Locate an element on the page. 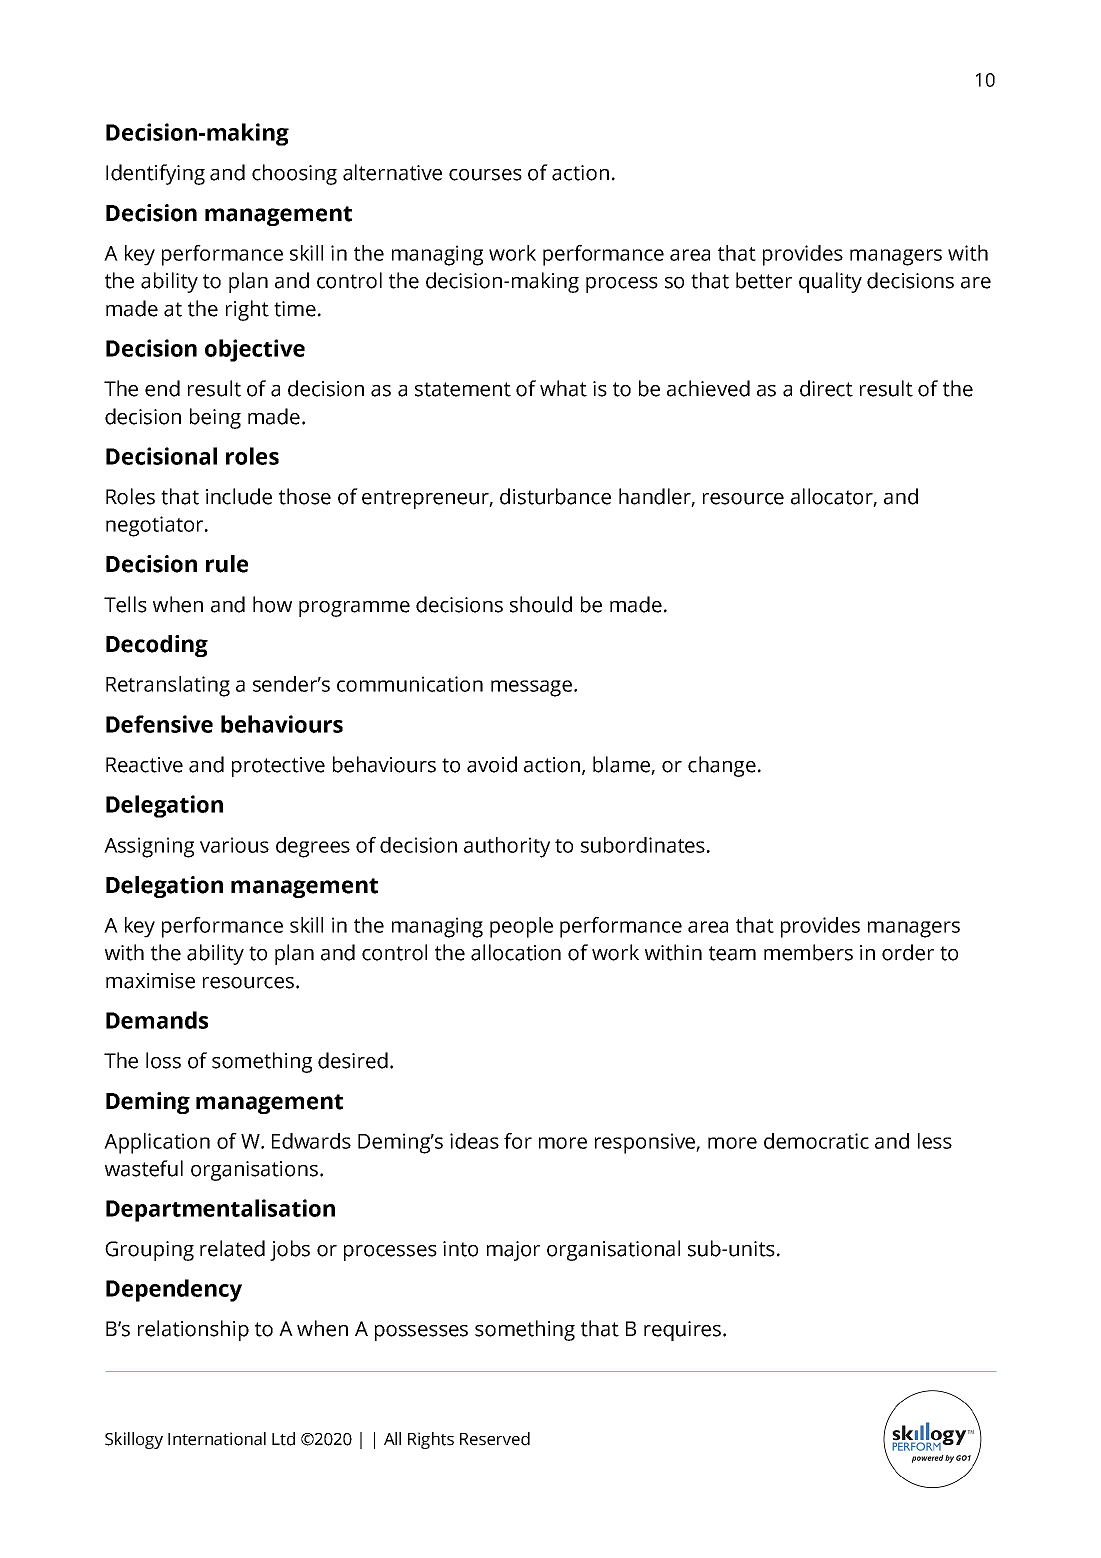  loss is located at coordinates (163, 1060).
